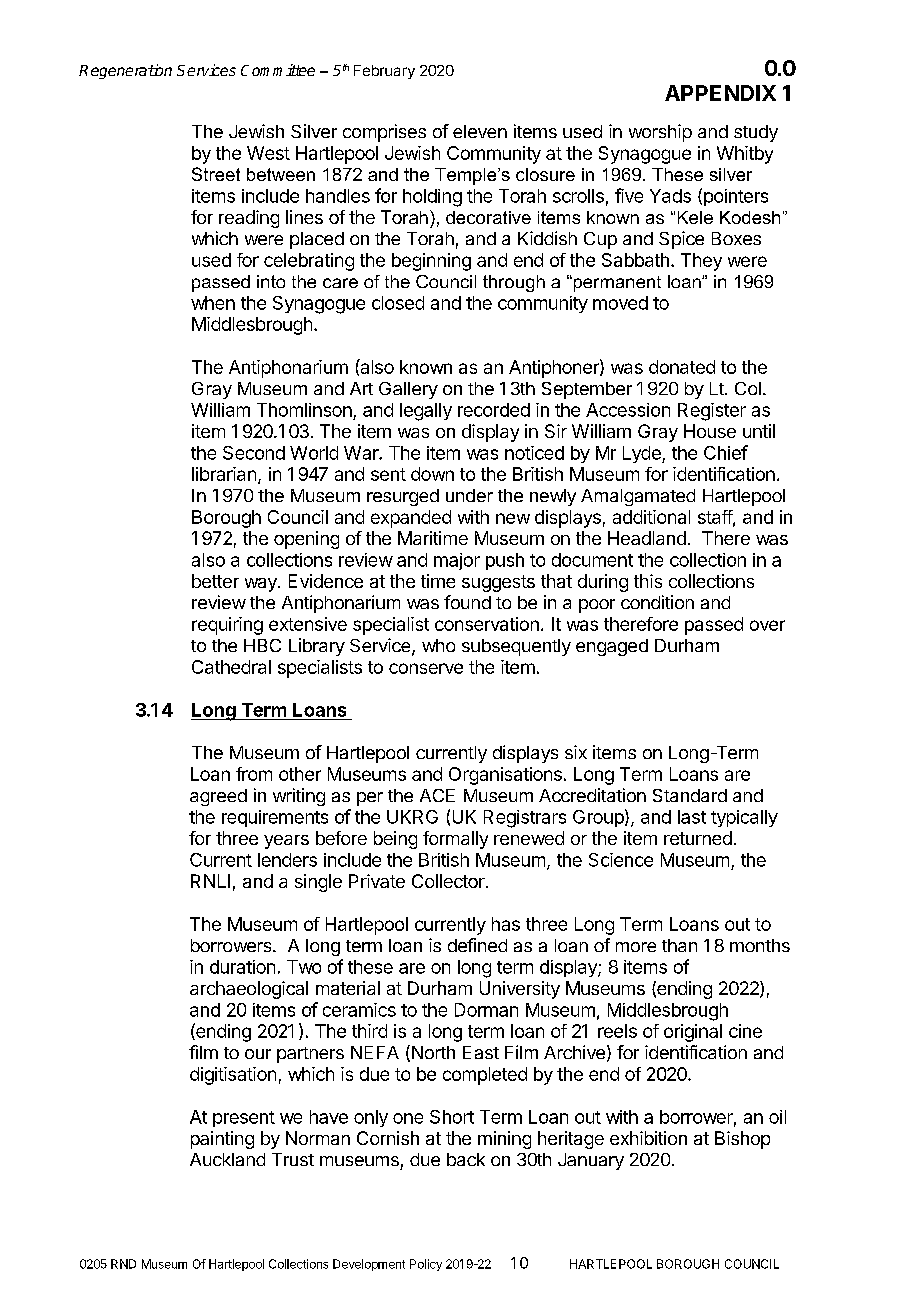 This screenshot has height=1307, width=924. Describe the element at coordinates (227, 626) in the screenshot. I see `requiring` at that location.
